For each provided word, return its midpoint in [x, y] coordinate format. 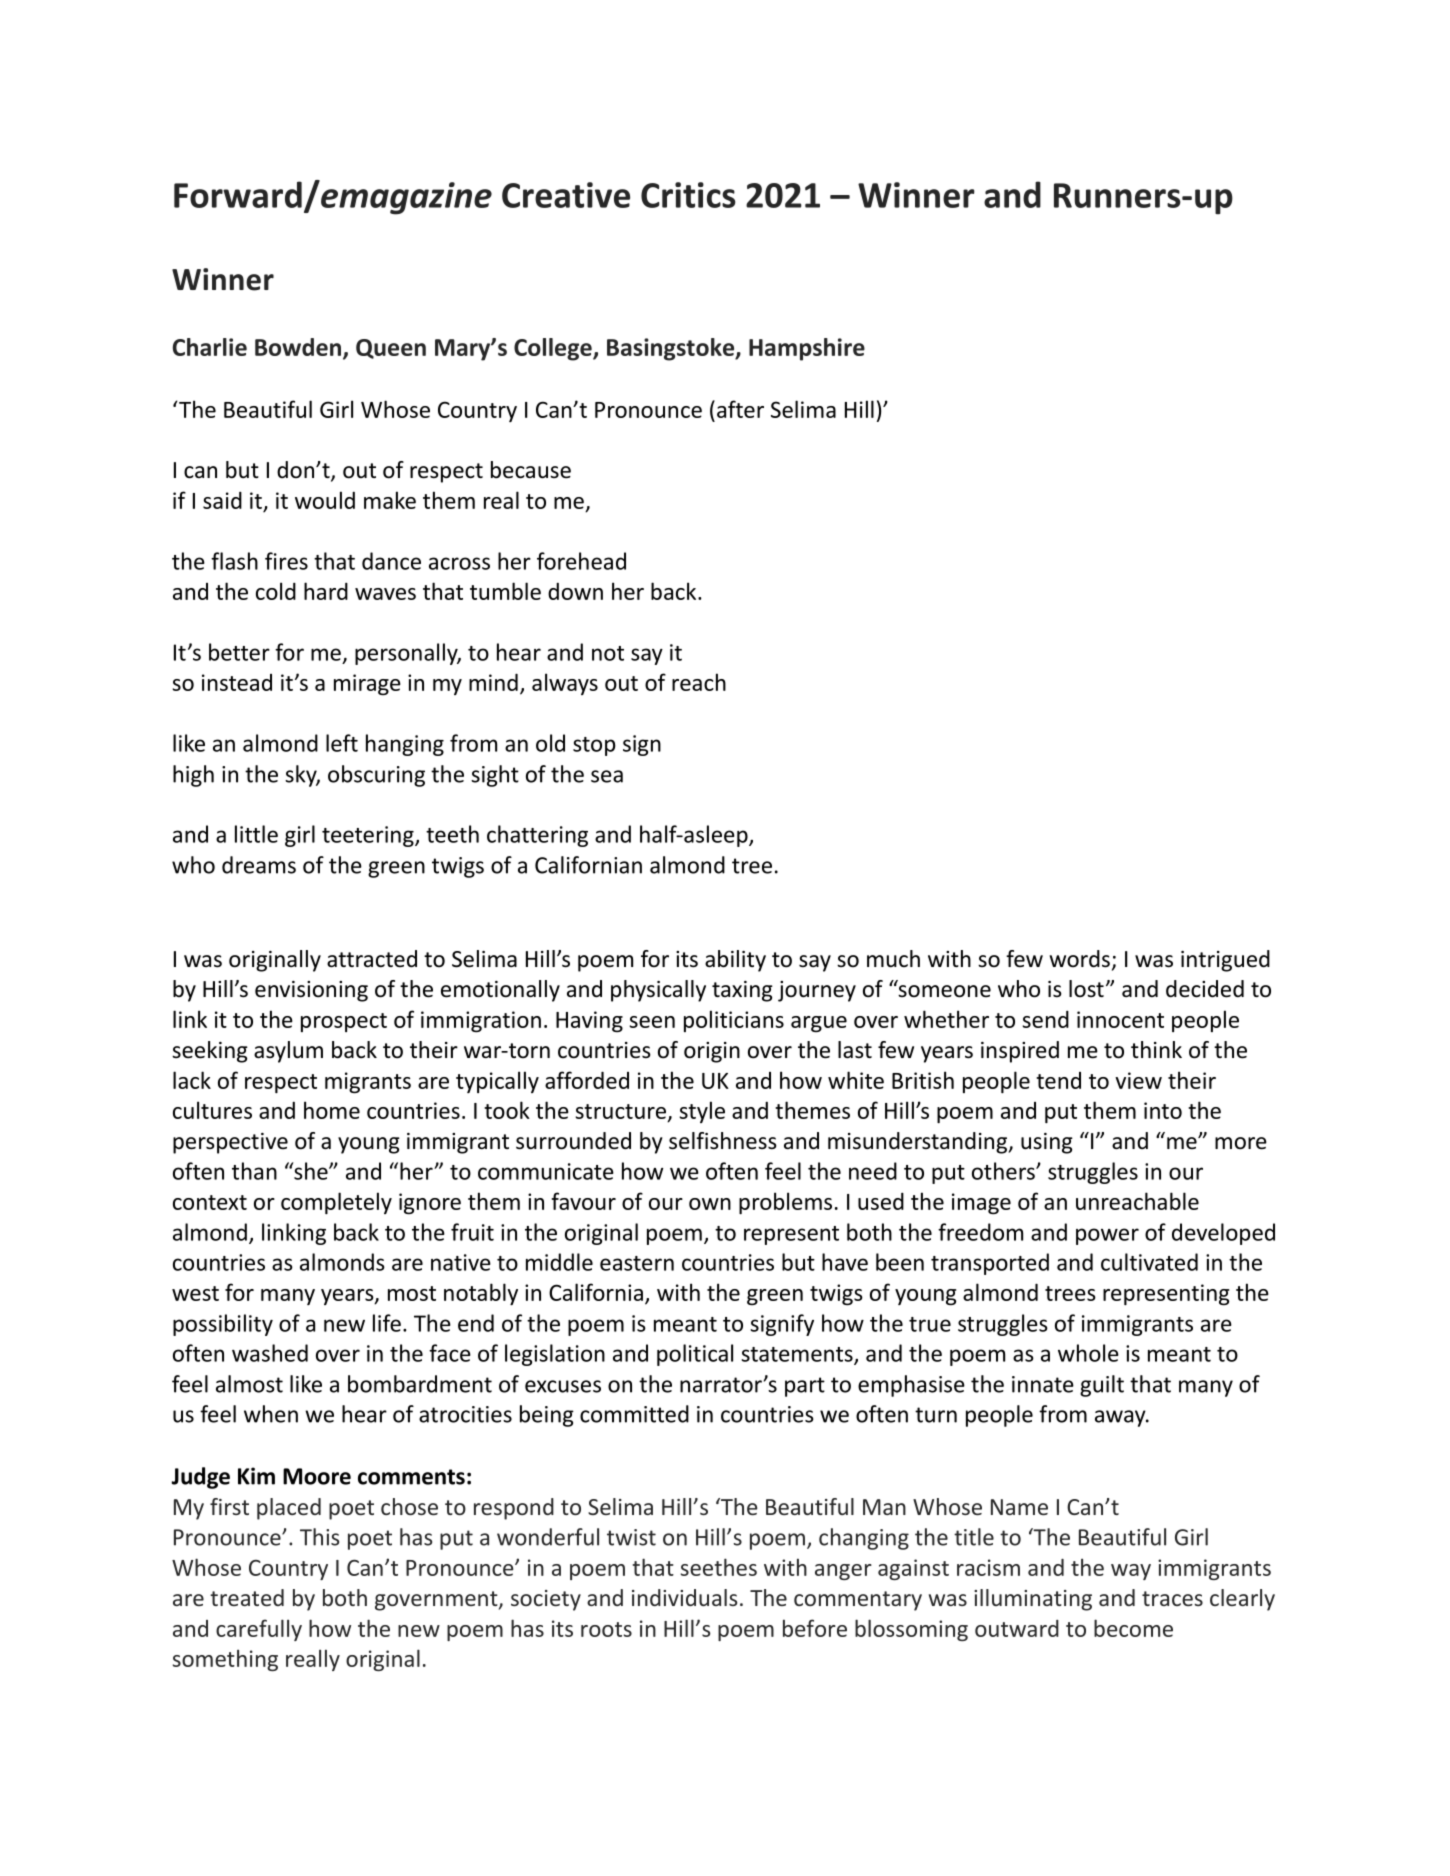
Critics [688, 195]
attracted [372, 959]
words [1079, 959]
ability [735, 961]
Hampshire [807, 349]
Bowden [299, 348]
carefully [259, 1630]
